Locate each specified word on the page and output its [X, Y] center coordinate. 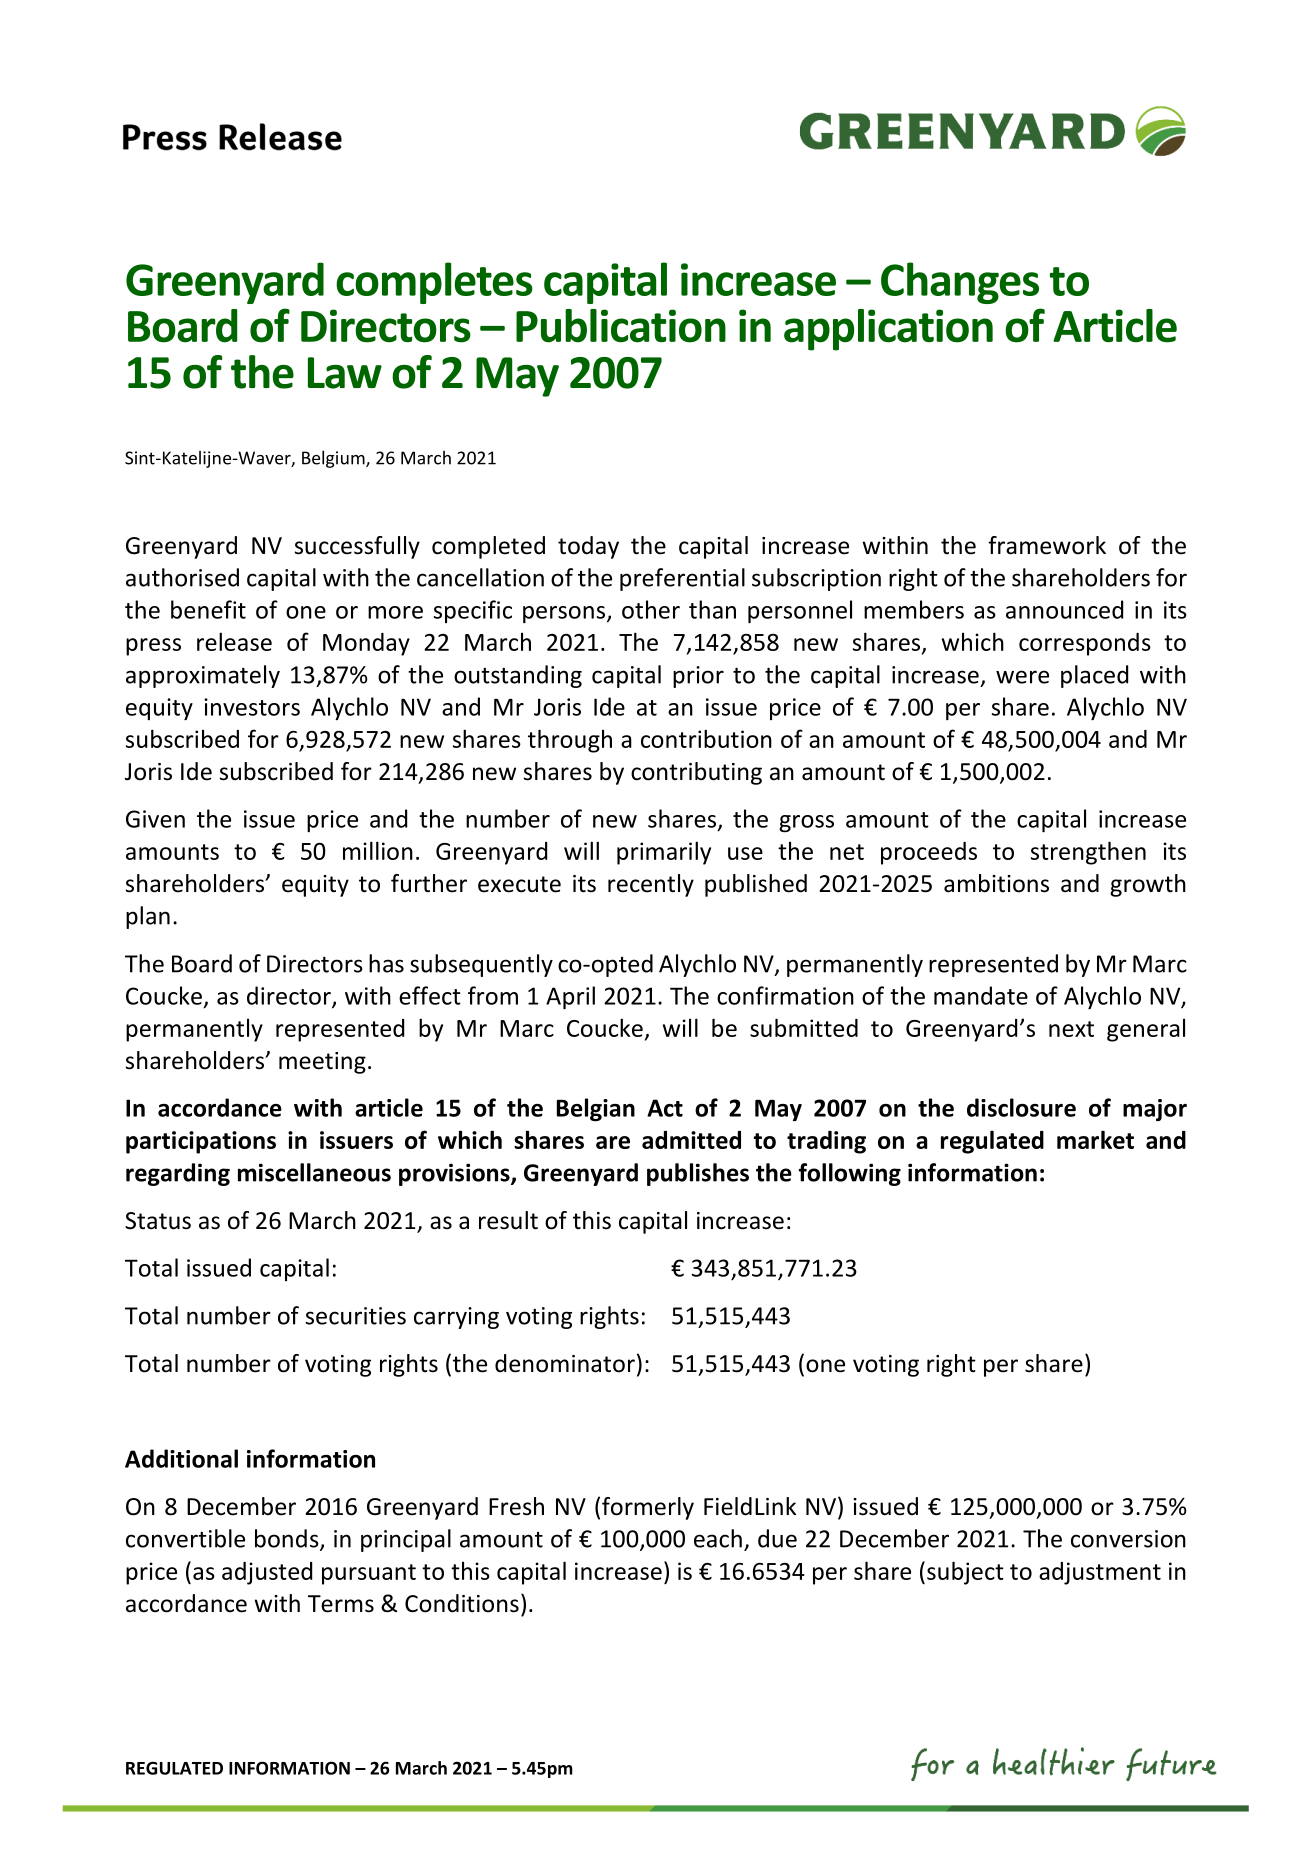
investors [252, 707]
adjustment [1100, 1573]
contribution [706, 738]
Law [345, 373]
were [1022, 677]
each [718, 1538]
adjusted [267, 1573]
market [1095, 1140]
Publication [621, 326]
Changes [960, 283]
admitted [691, 1140]
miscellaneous [314, 1172]
